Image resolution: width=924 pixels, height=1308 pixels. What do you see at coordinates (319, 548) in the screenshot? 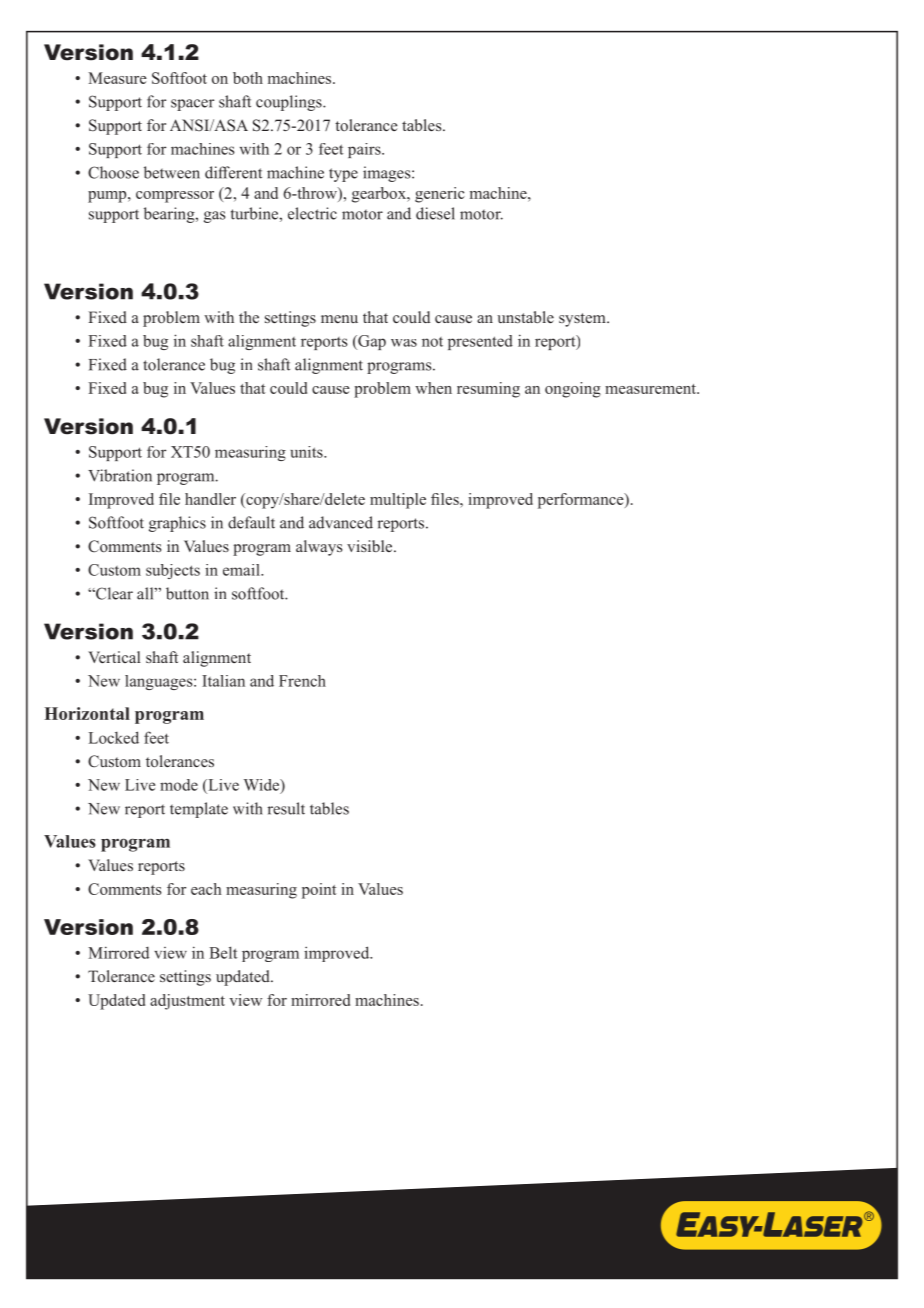
I see `always` at bounding box center [319, 548].
